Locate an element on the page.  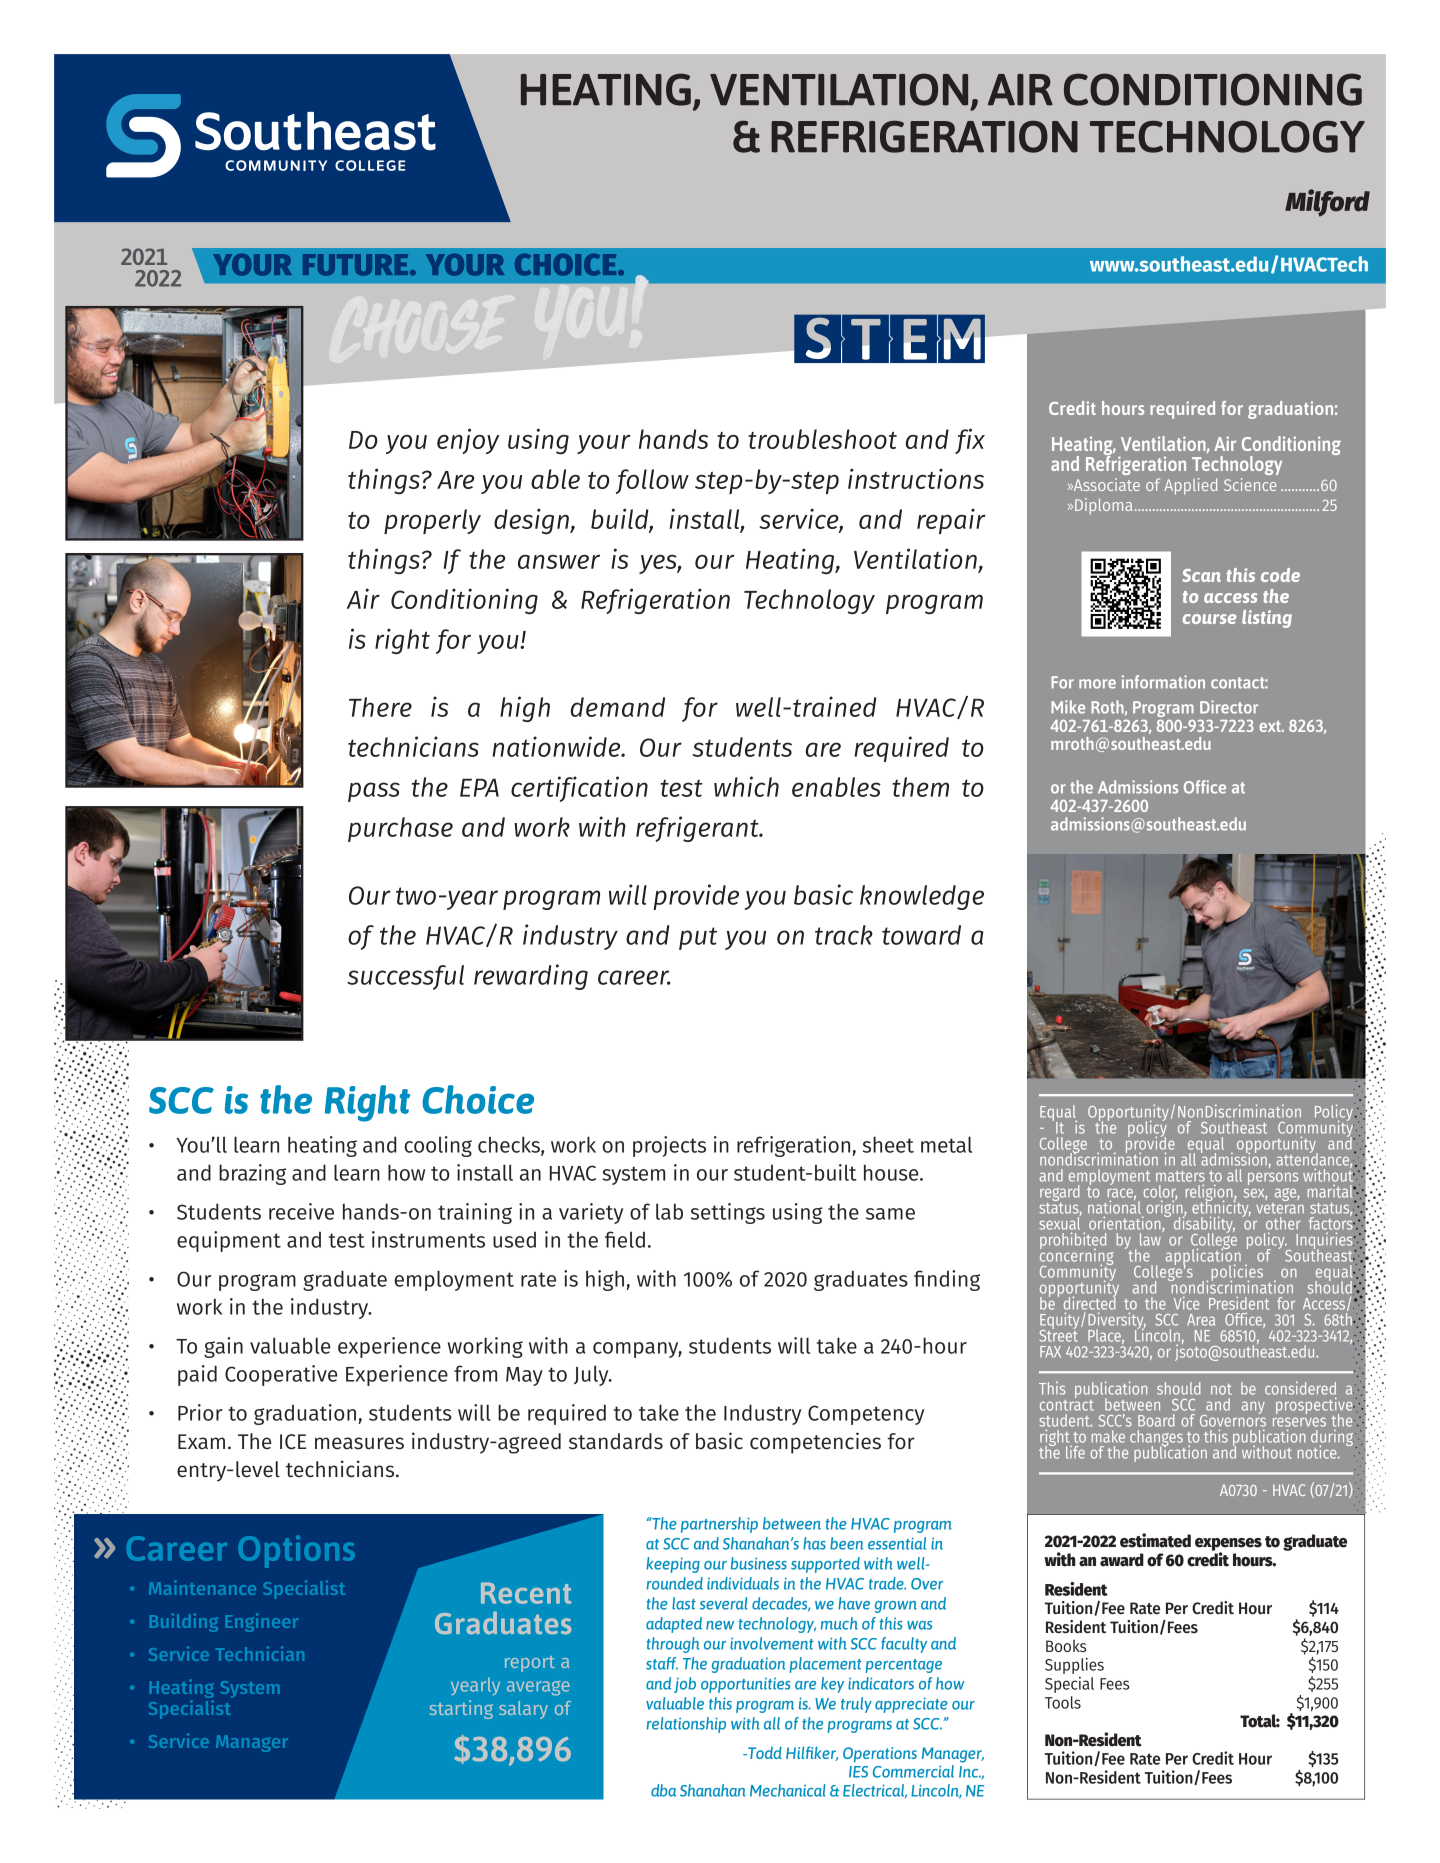
enjoy is located at coordinates (468, 441).
